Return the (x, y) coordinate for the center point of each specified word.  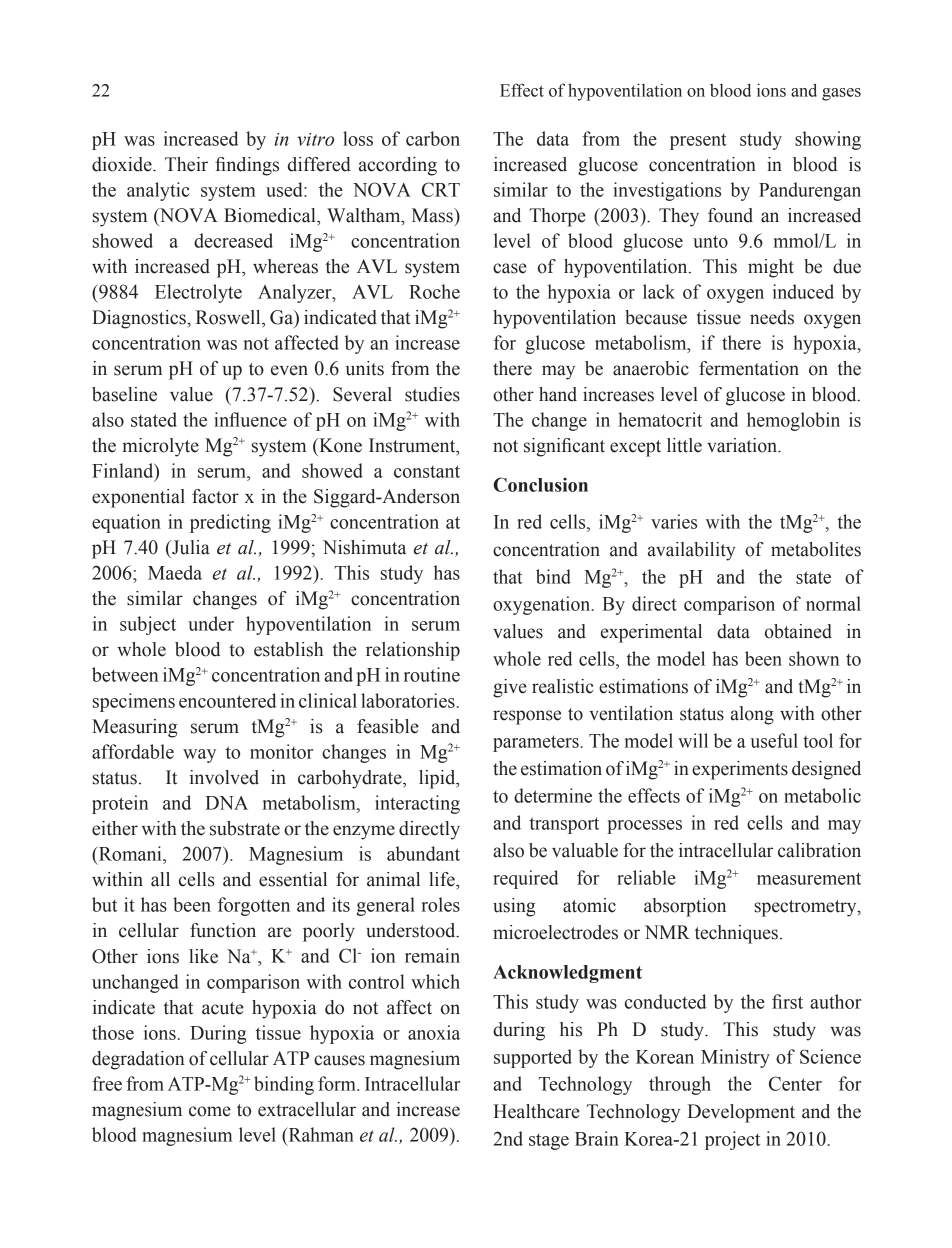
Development (741, 1113)
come (210, 1111)
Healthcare (536, 1111)
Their (186, 164)
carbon (433, 138)
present (698, 142)
